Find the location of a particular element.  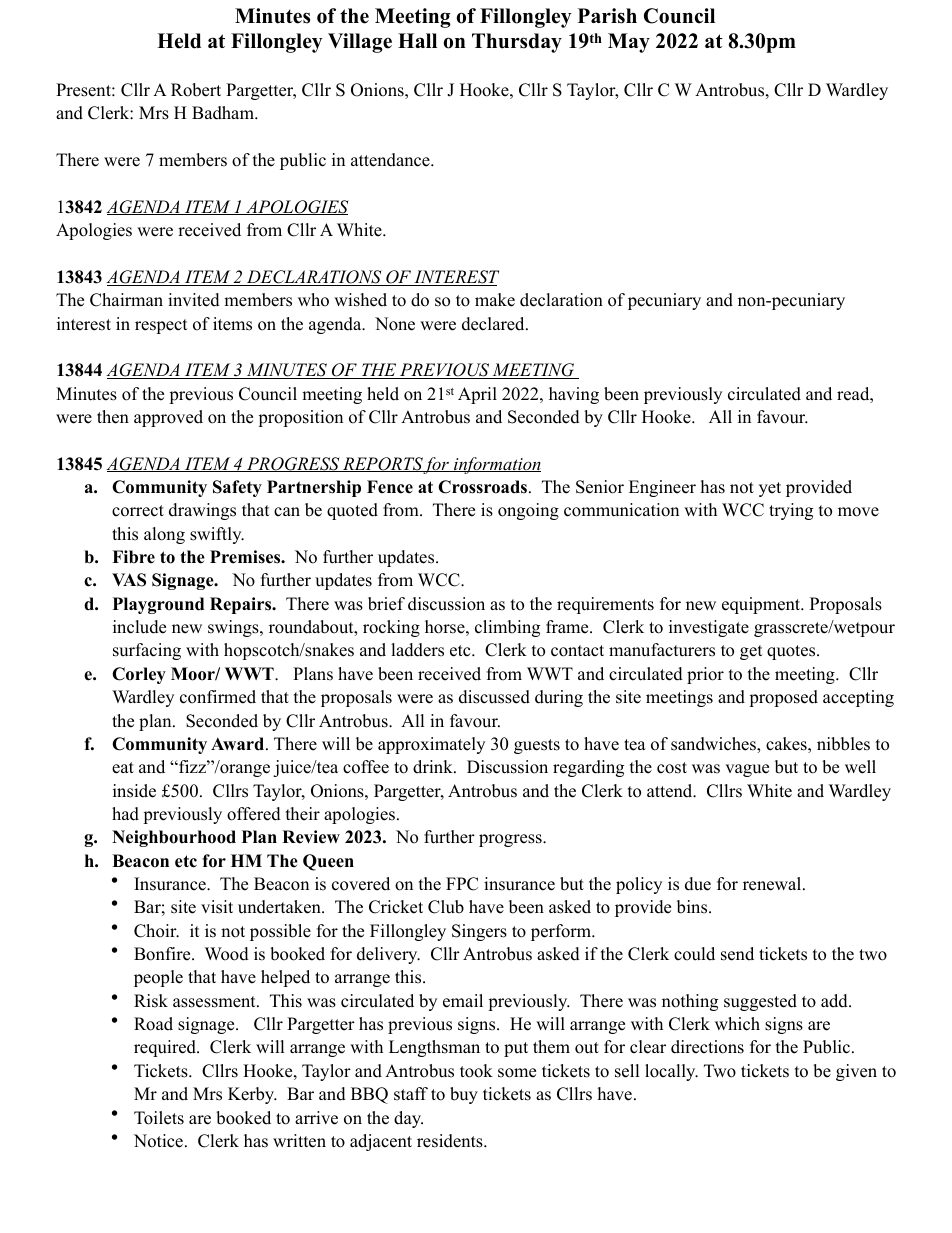

Toilets is located at coordinates (159, 1118).
